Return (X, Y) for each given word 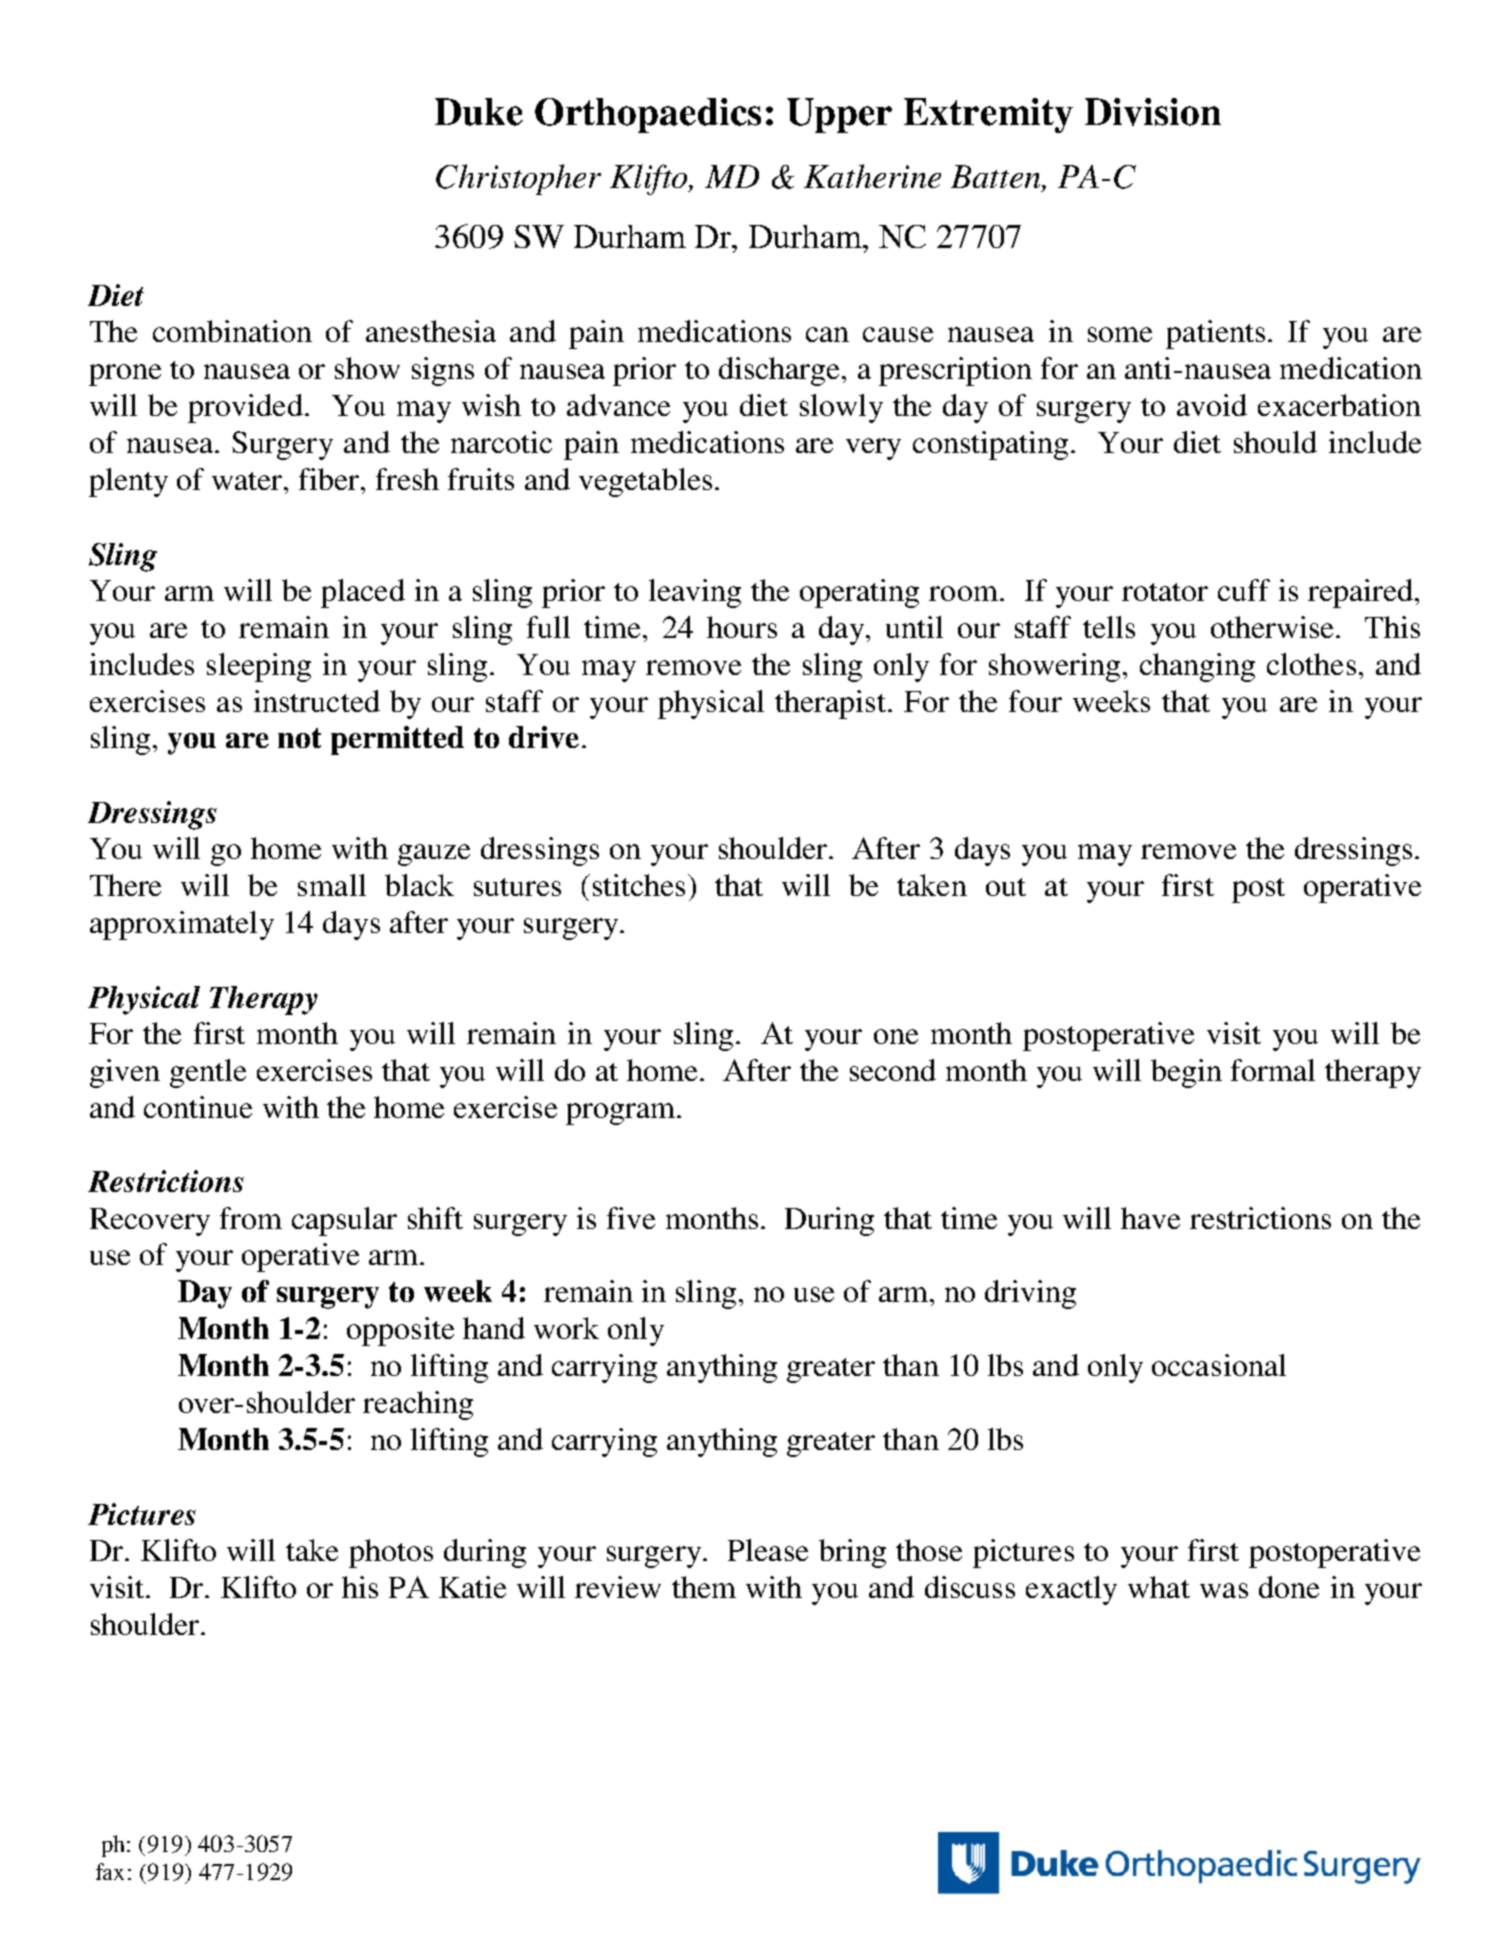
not (299, 738)
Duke (479, 112)
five (631, 1218)
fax (110, 1871)
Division (1153, 112)
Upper (839, 115)
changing (1197, 667)
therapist (832, 704)
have (1150, 1218)
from (251, 1218)
